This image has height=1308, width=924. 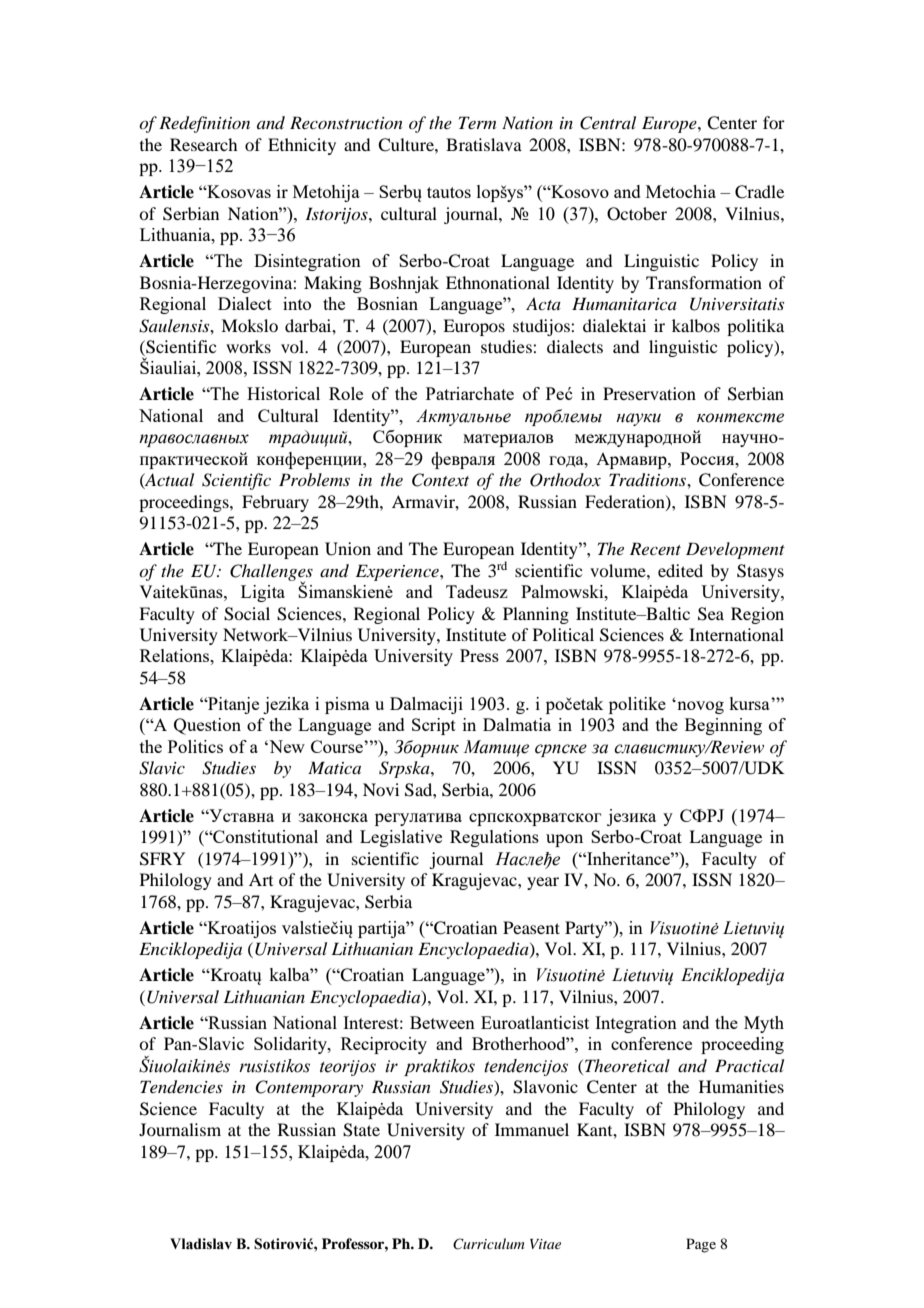 What do you see at coordinates (207, 726) in the image?
I see `Question` at bounding box center [207, 726].
